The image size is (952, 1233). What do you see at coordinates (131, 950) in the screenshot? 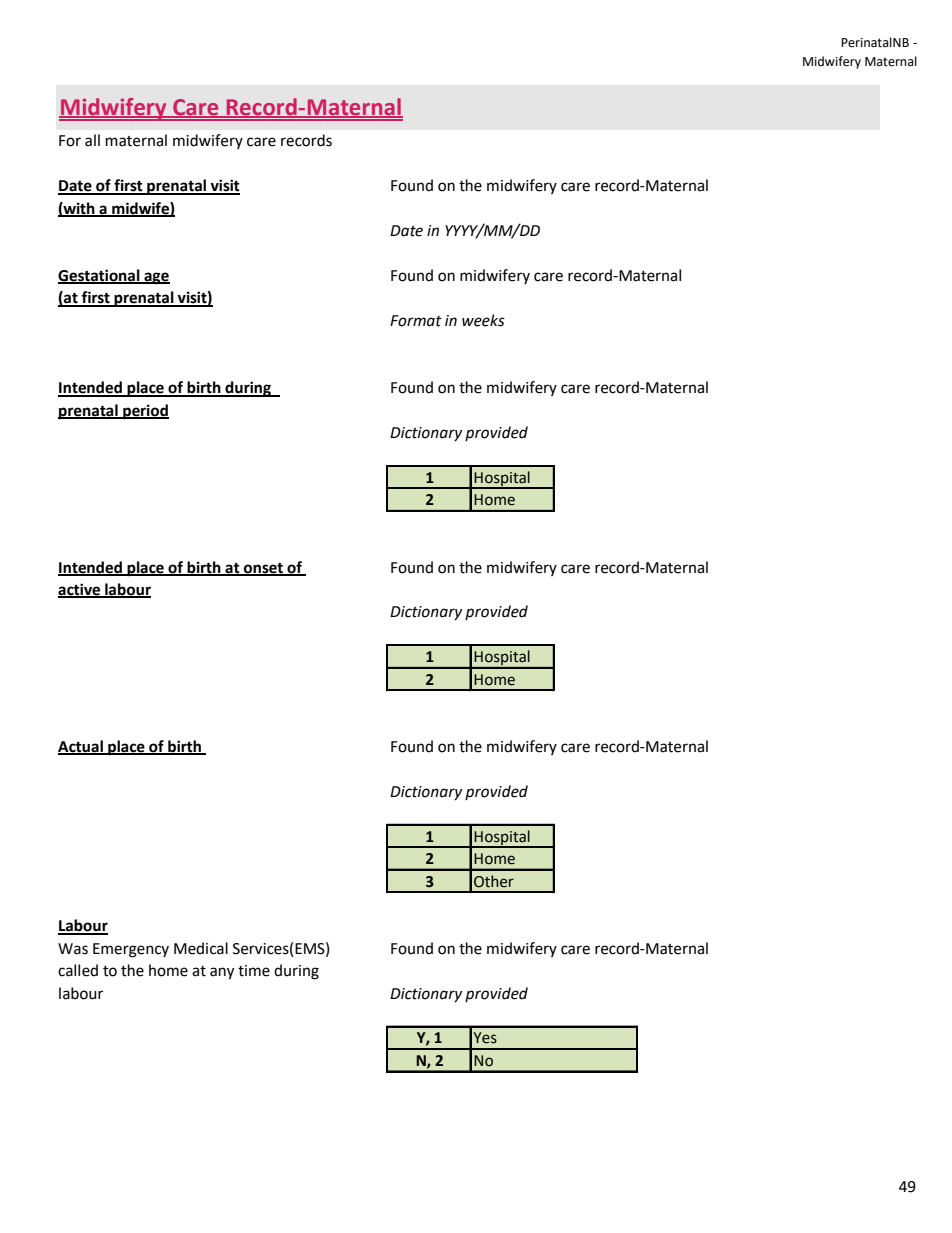
I see `Emergency` at bounding box center [131, 950].
